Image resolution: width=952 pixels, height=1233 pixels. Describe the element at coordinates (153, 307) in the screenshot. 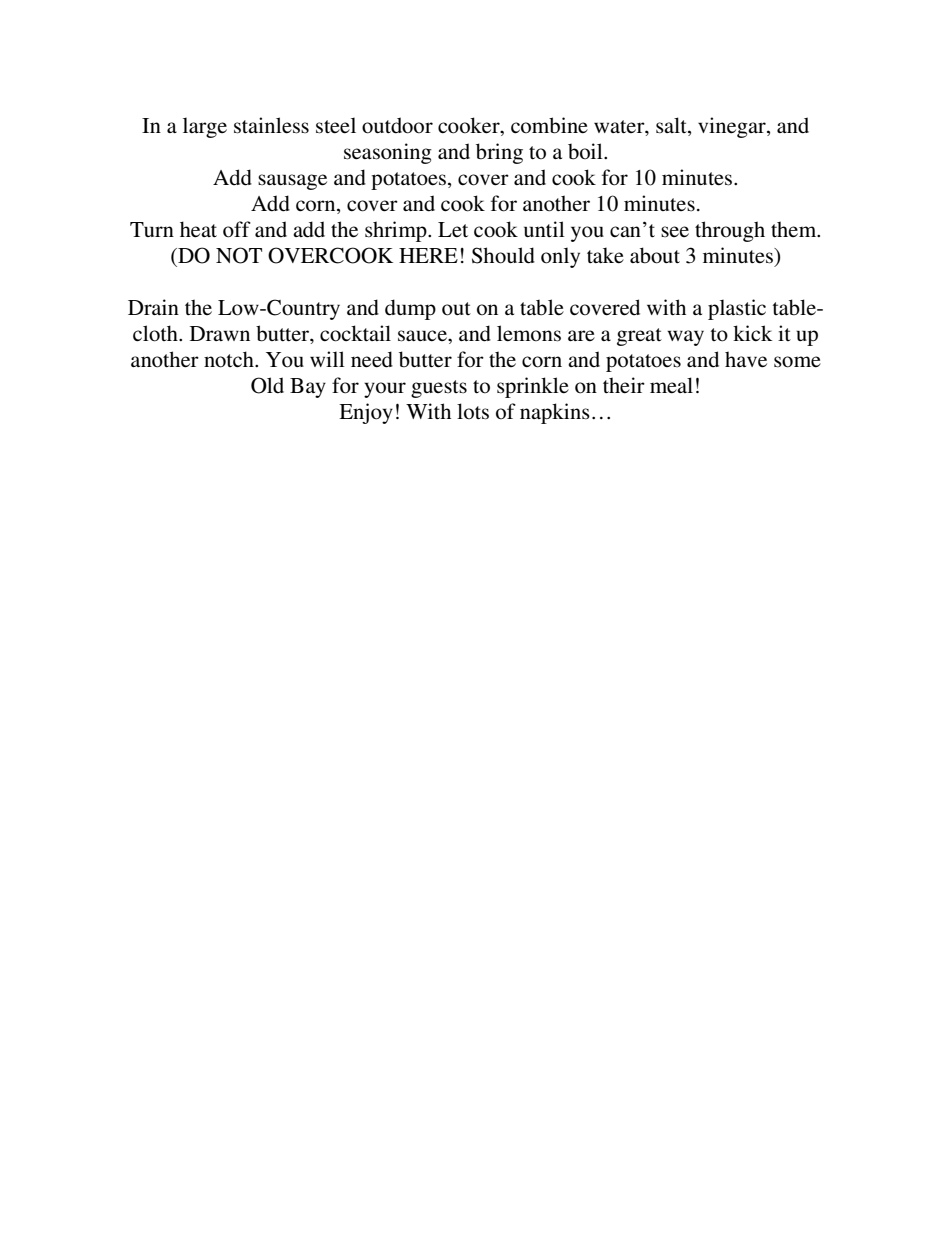

I see `Drain` at that location.
